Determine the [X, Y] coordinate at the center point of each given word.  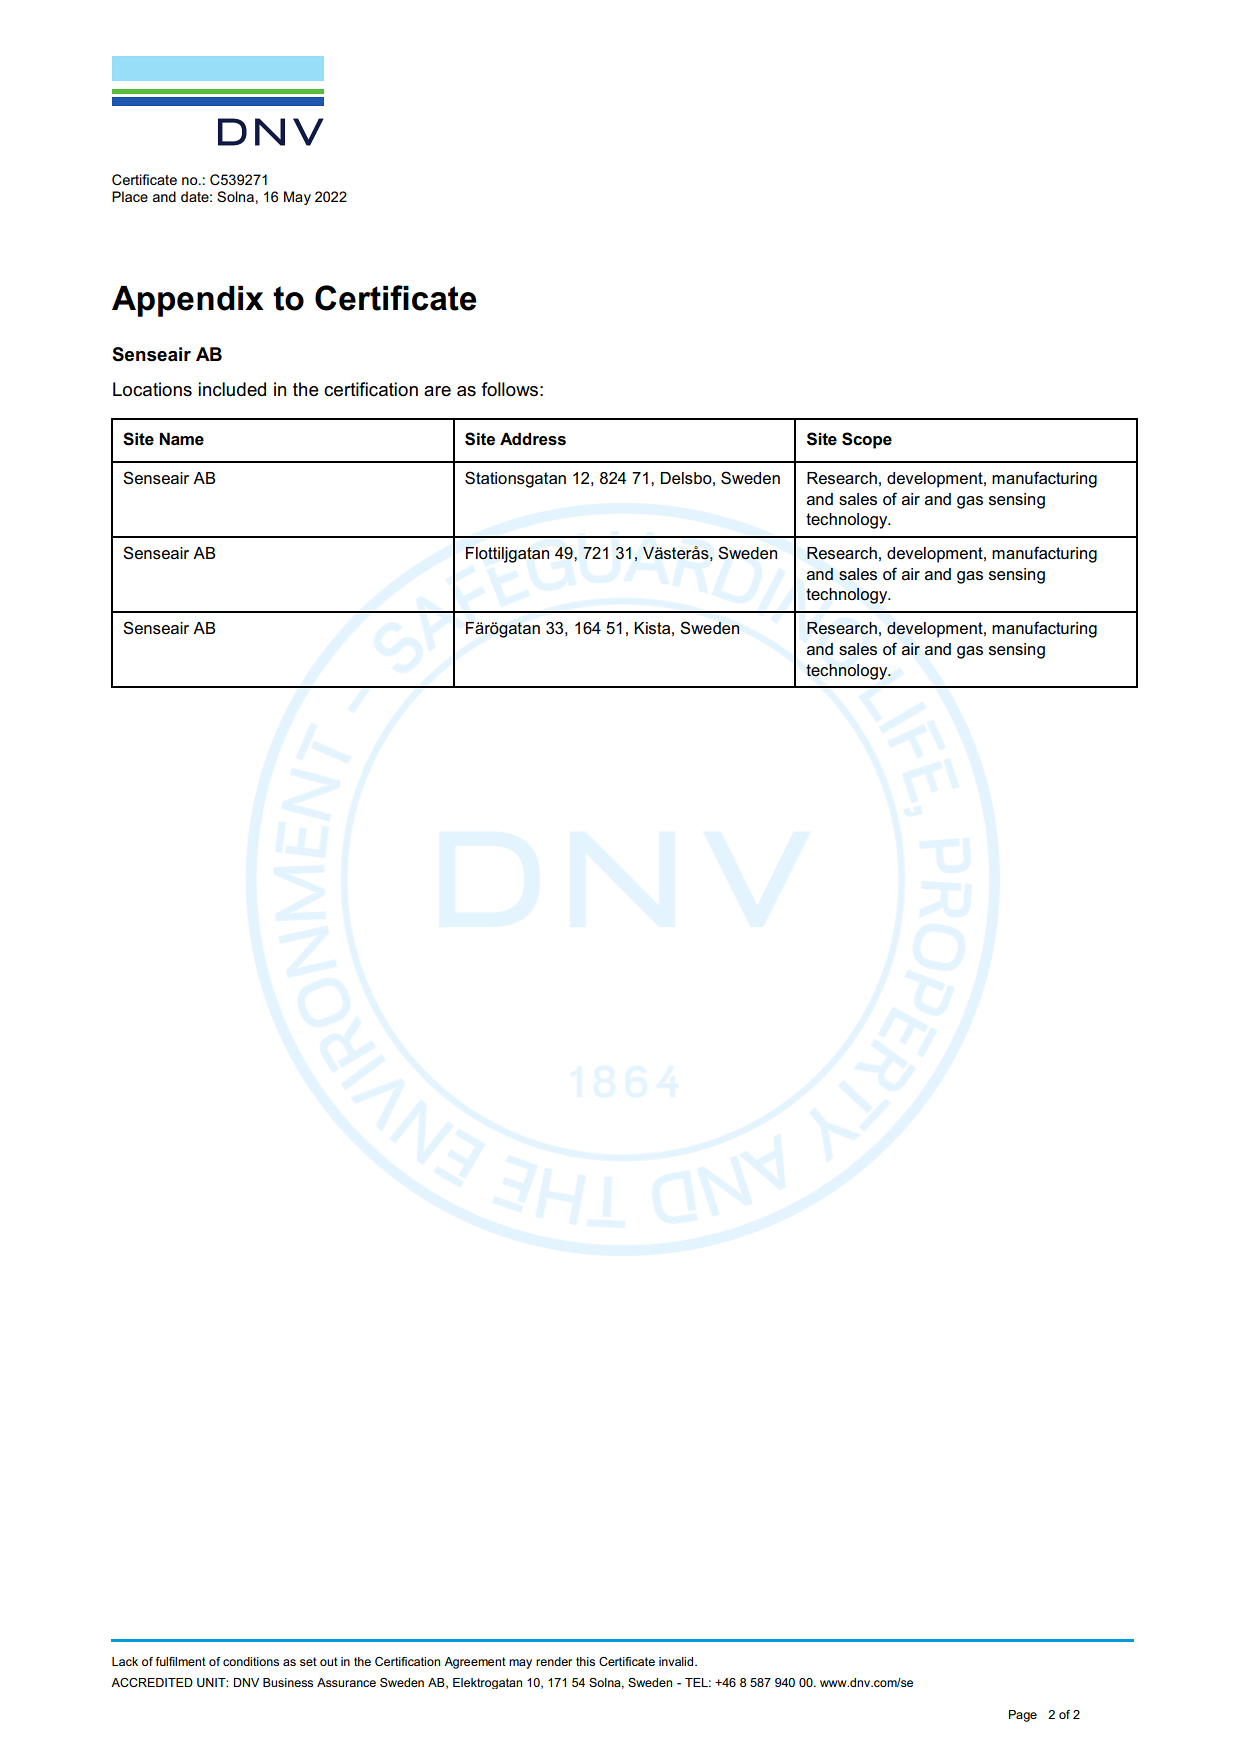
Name [181, 439]
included [232, 389]
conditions [251, 1661]
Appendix [188, 301]
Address [533, 439]
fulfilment [181, 1661]
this [585, 1661]
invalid [677, 1661]
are [437, 391]
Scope [867, 440]
